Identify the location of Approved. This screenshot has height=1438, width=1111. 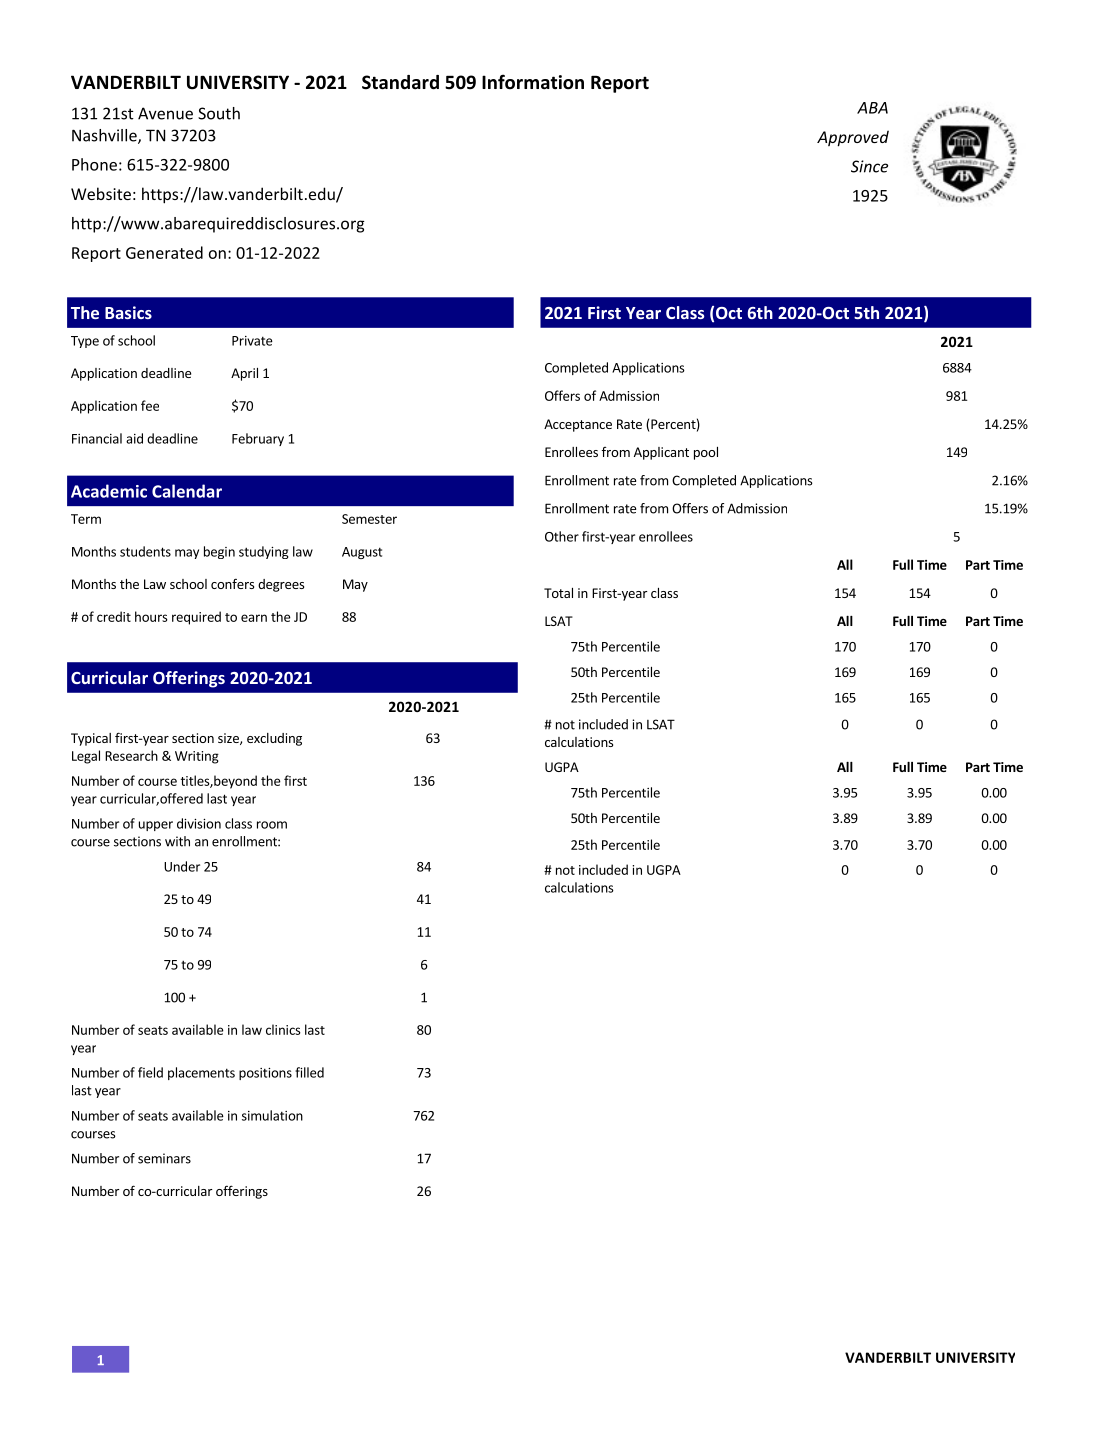
(853, 138).
